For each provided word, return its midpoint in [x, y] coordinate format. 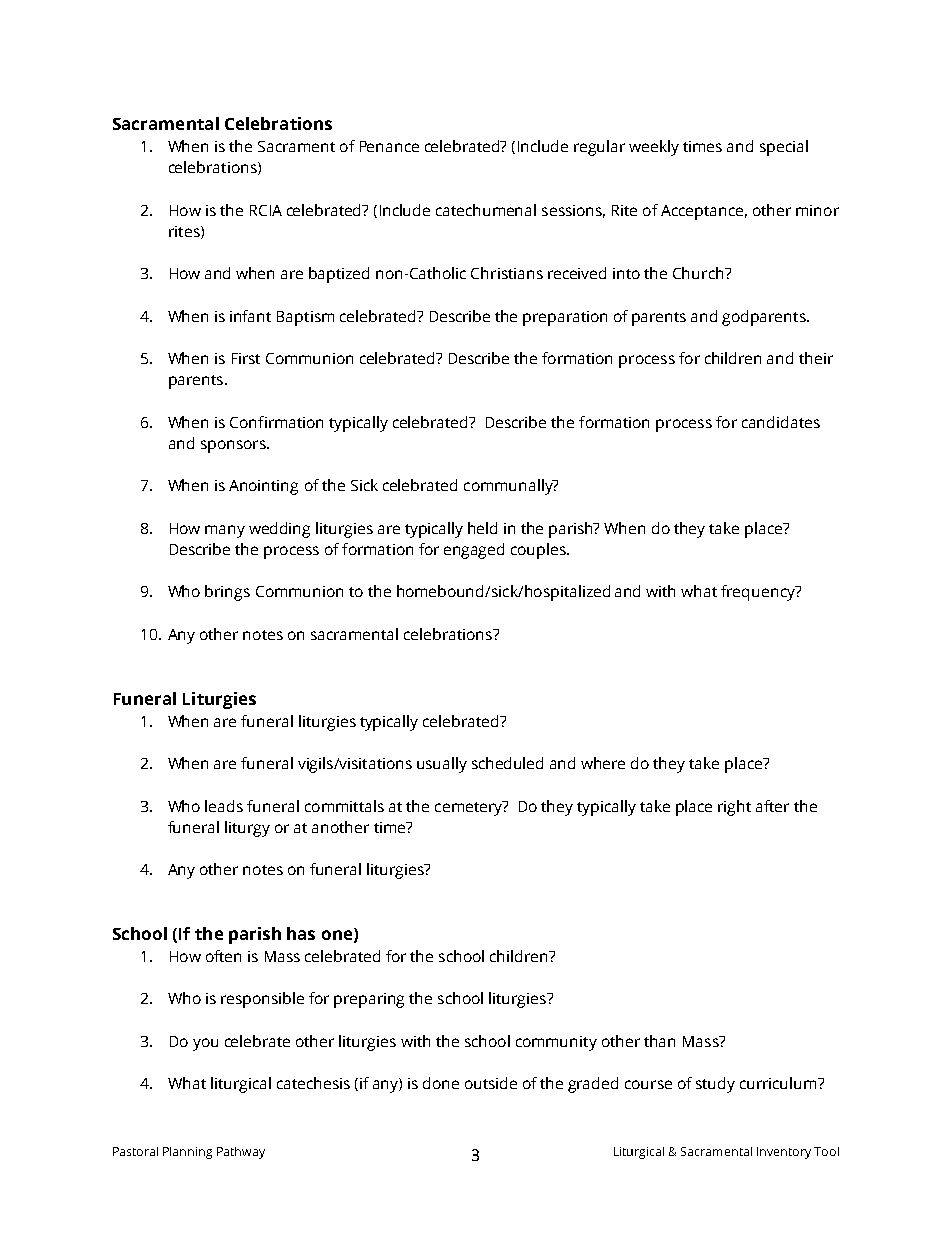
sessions [573, 211]
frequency [759, 593]
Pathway [241, 1153]
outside [491, 1083]
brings [227, 593]
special [784, 148]
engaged [474, 551]
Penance [389, 146]
